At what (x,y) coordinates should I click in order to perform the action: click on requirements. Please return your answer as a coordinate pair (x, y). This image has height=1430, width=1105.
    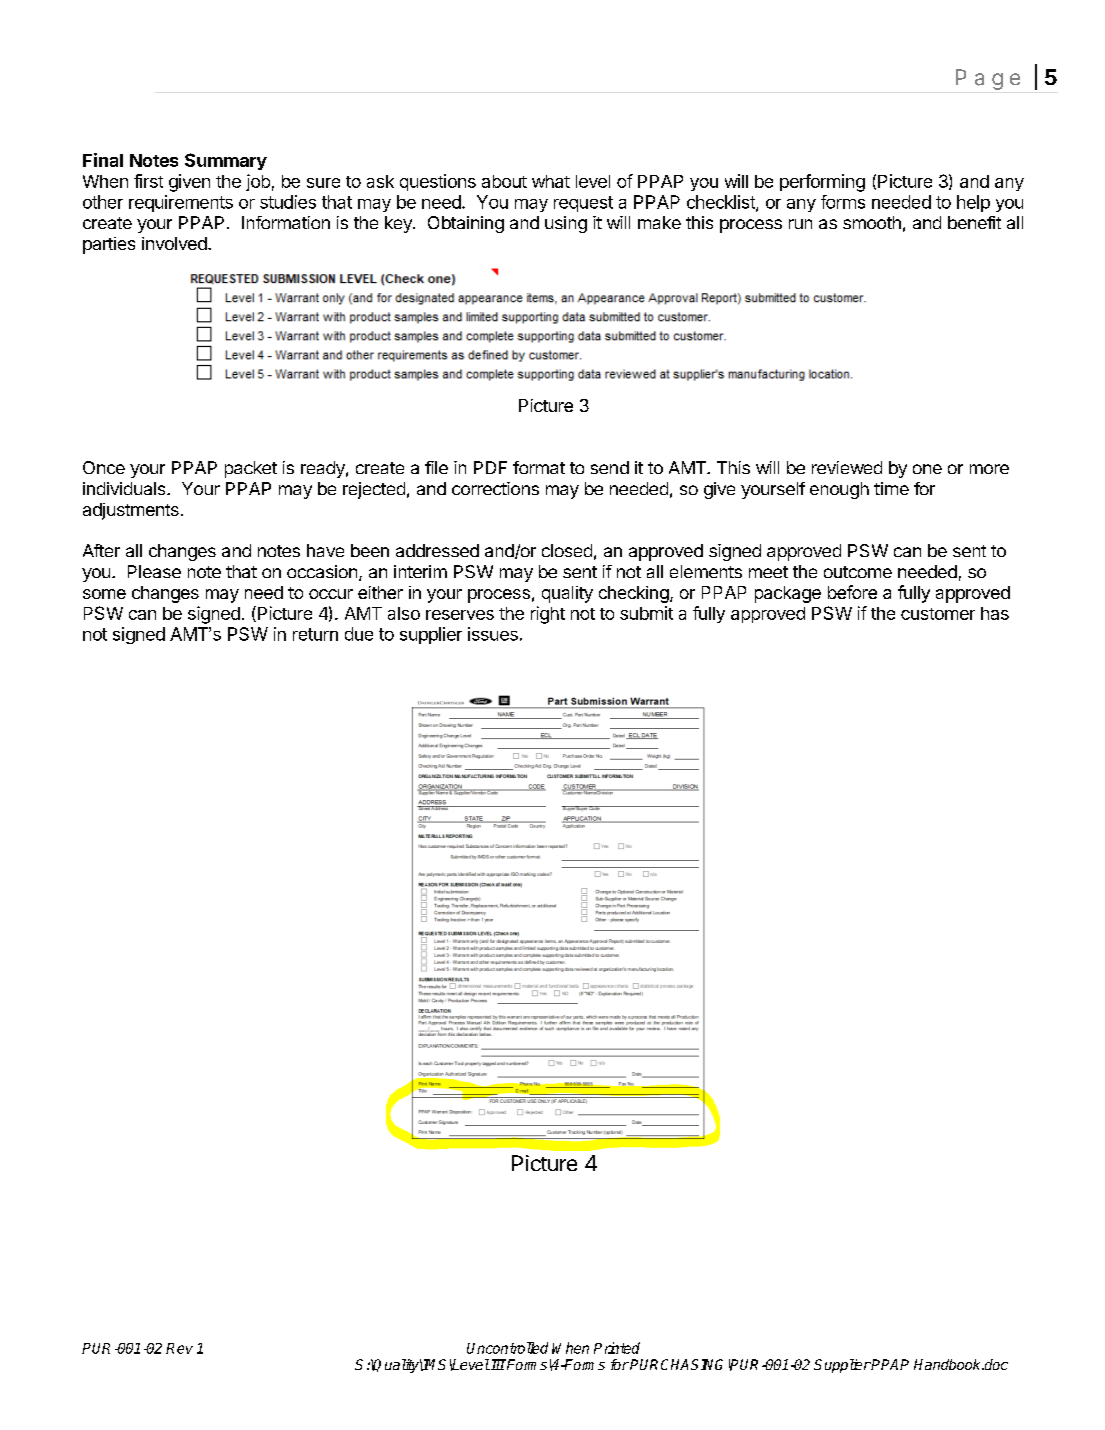
    Looking at the image, I should click on (181, 203).
